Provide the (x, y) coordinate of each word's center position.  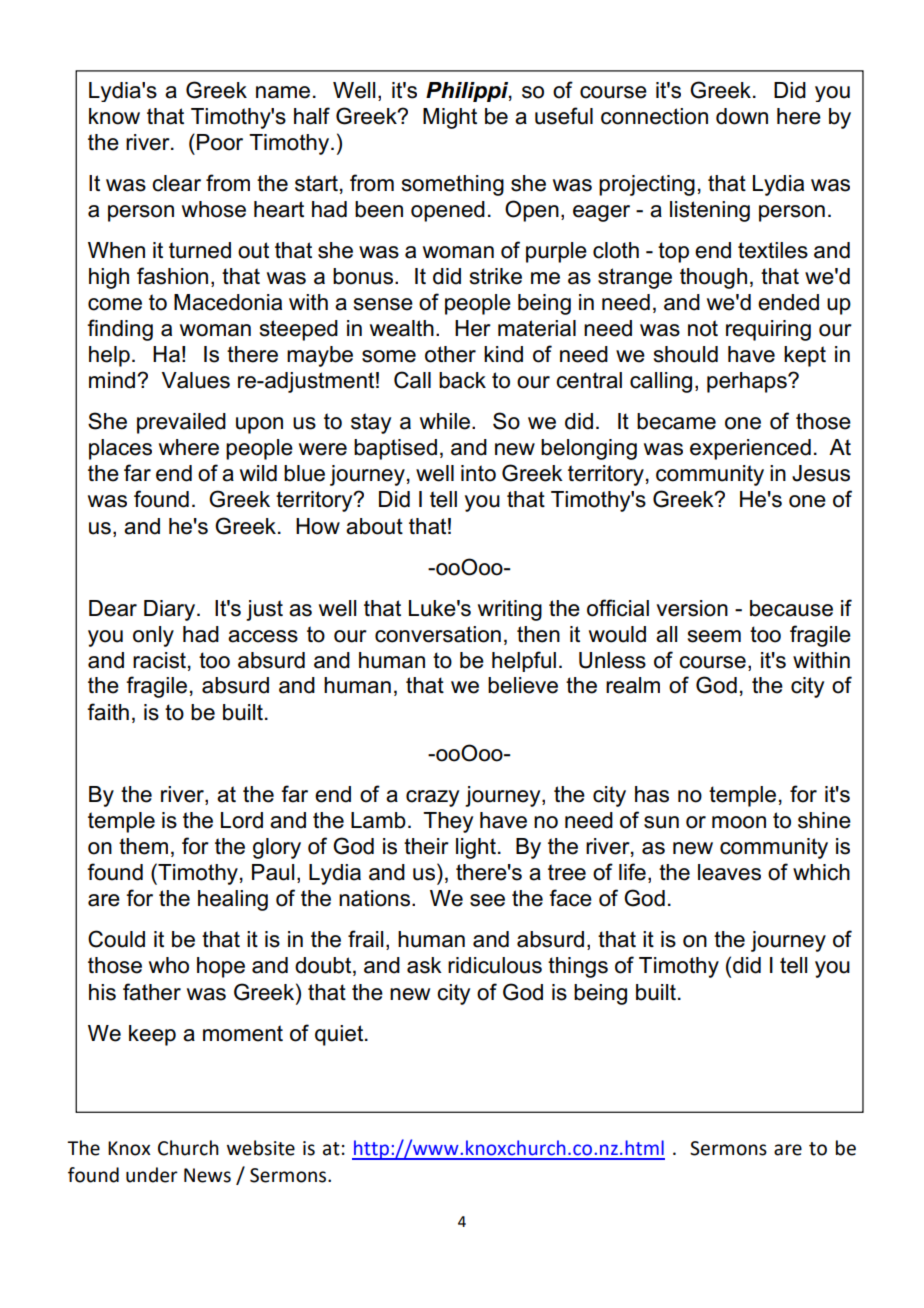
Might (450, 118)
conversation (438, 634)
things (578, 967)
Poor (220, 142)
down (742, 116)
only (153, 636)
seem (714, 636)
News (207, 1175)
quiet (340, 1035)
